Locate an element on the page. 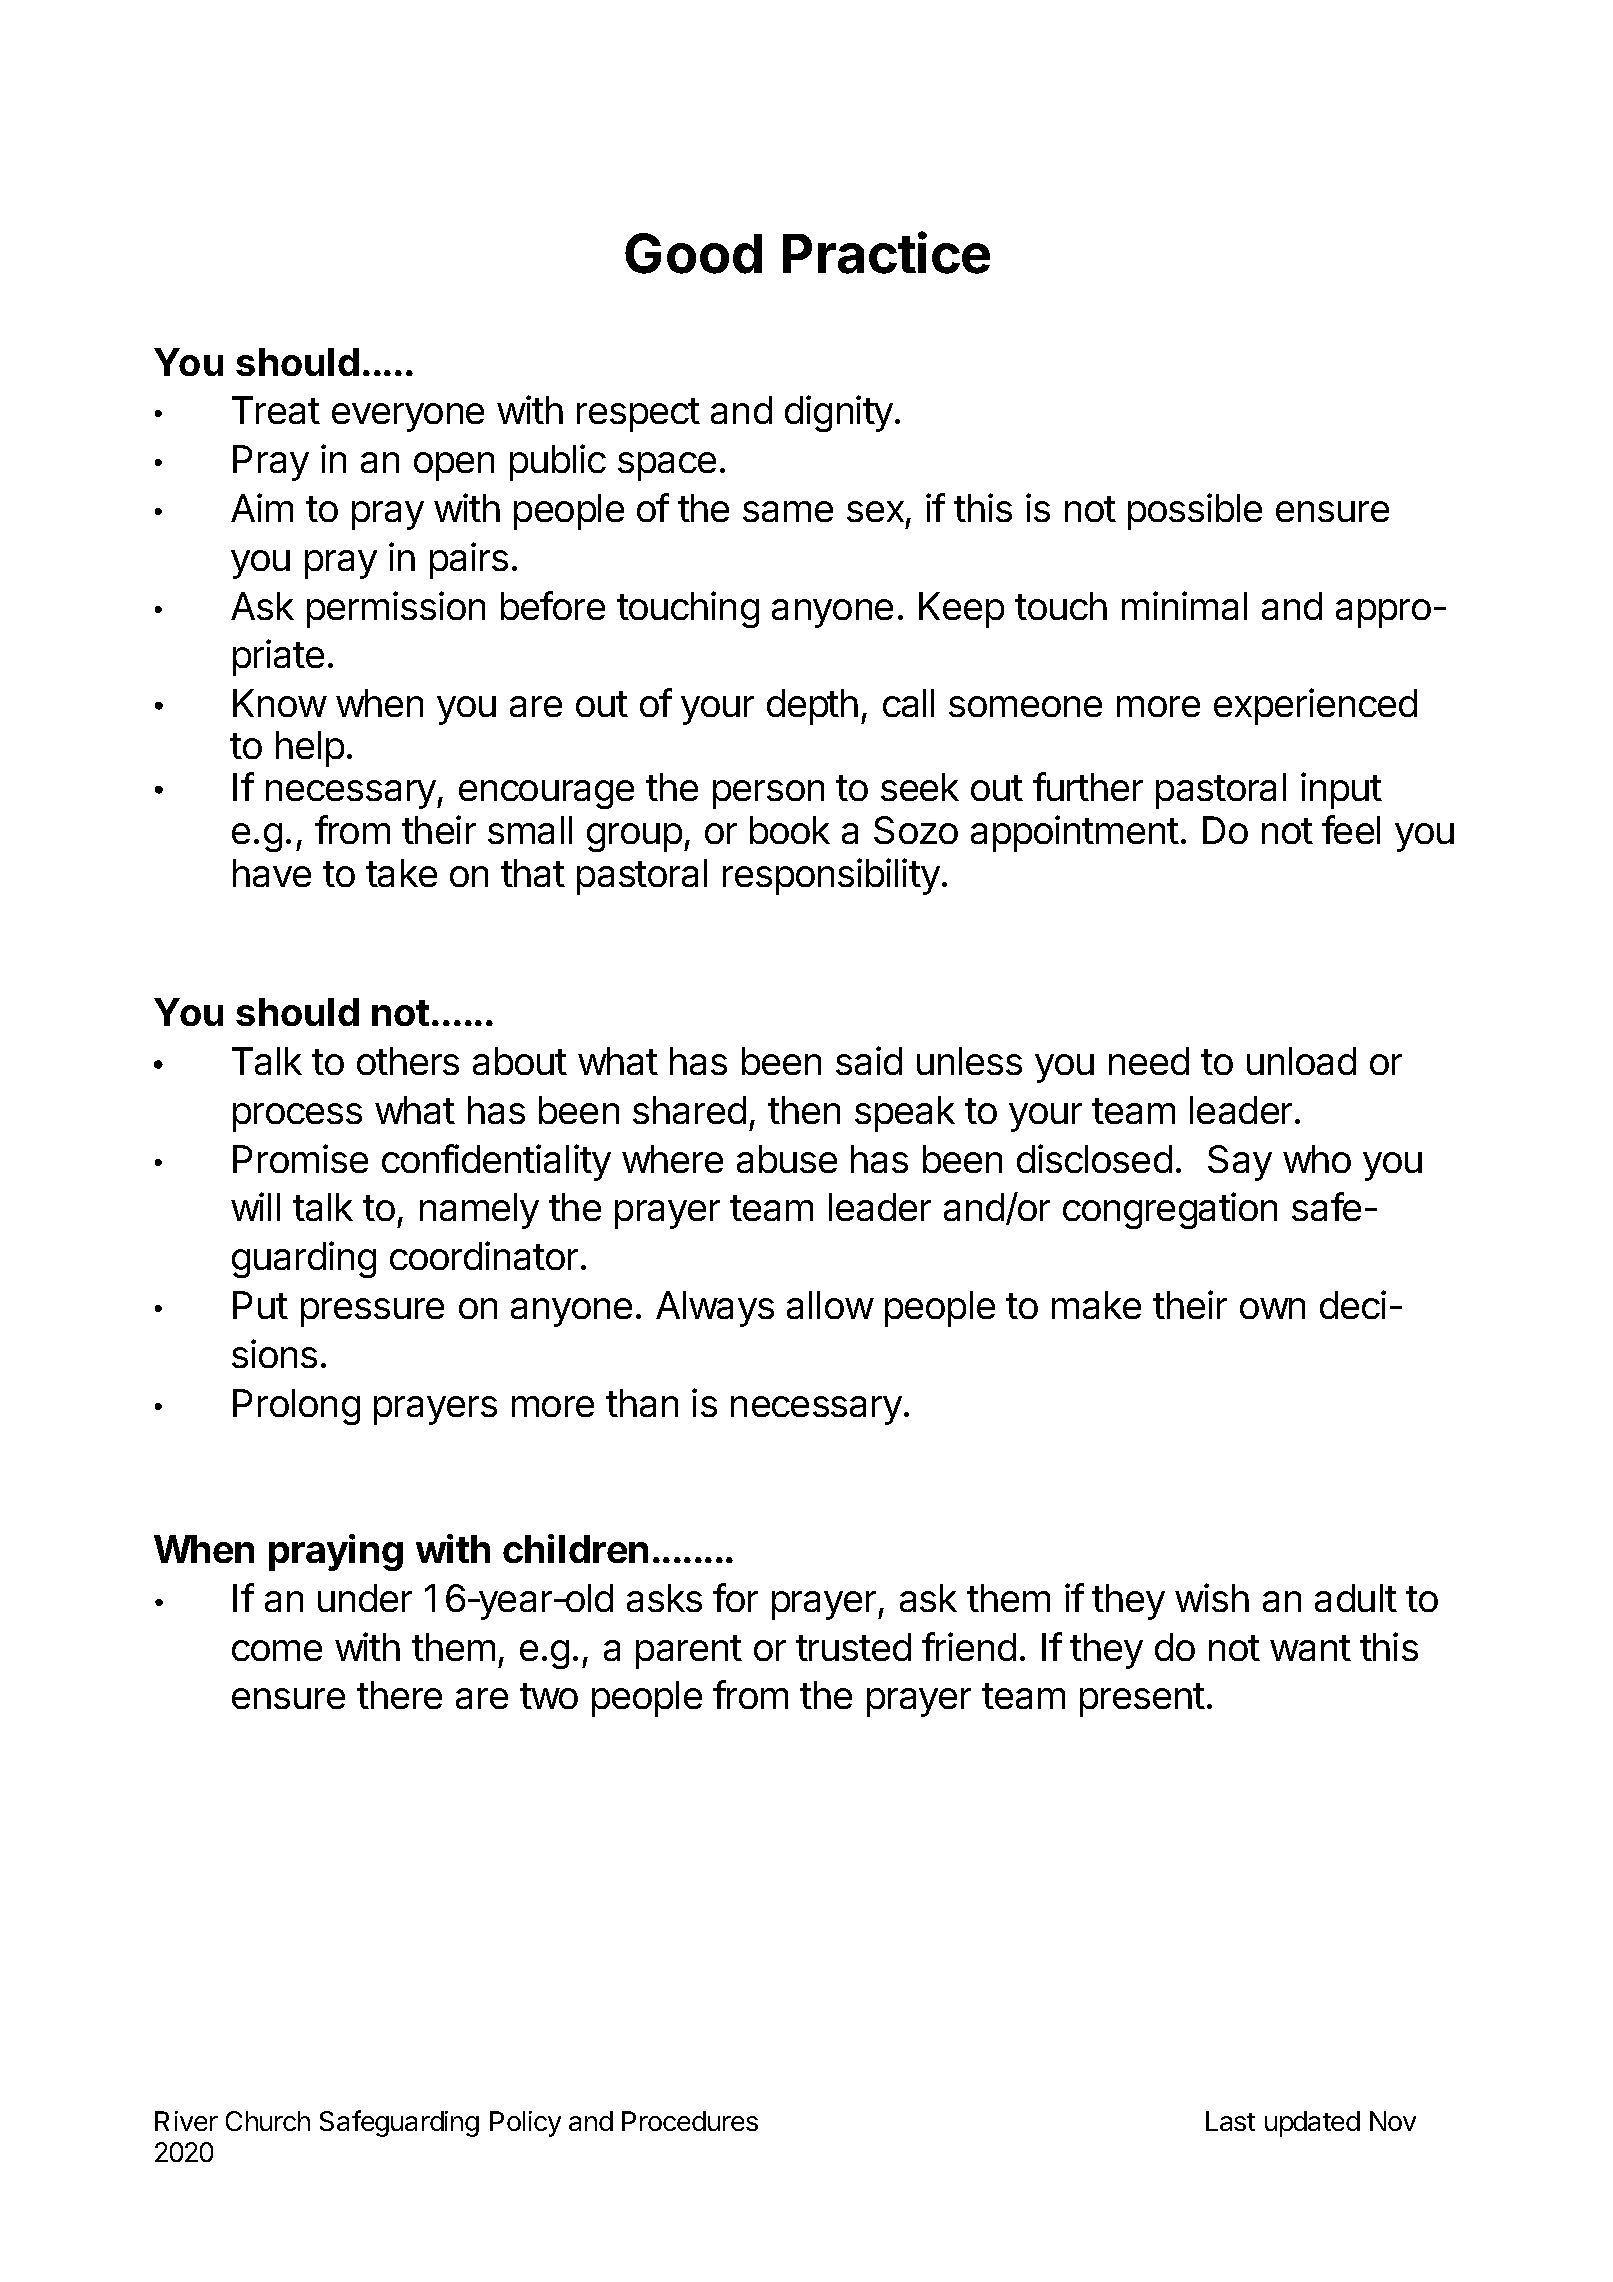  possible is located at coordinates (1195, 511).
